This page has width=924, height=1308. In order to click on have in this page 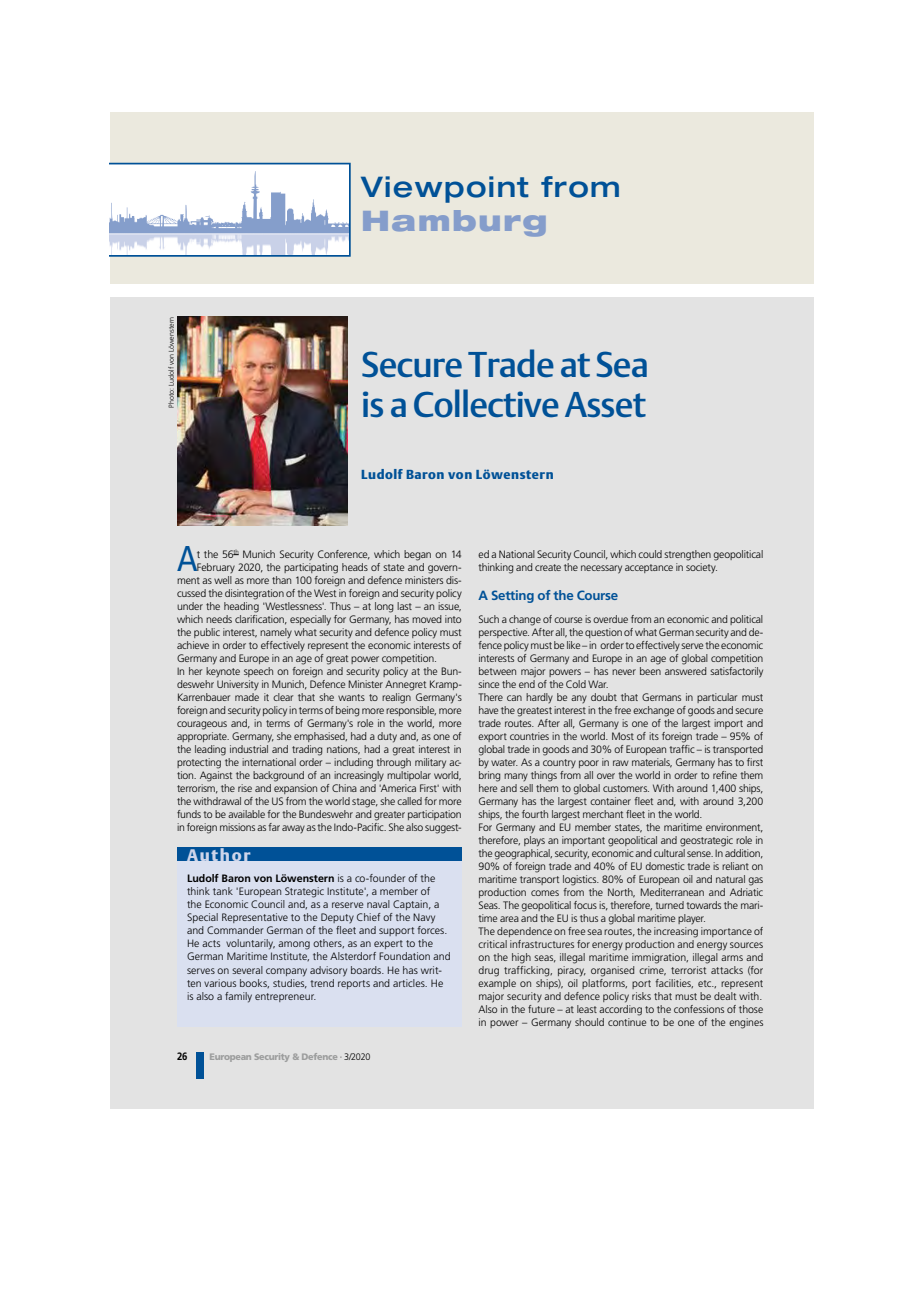, I will do `click(488, 710)`.
